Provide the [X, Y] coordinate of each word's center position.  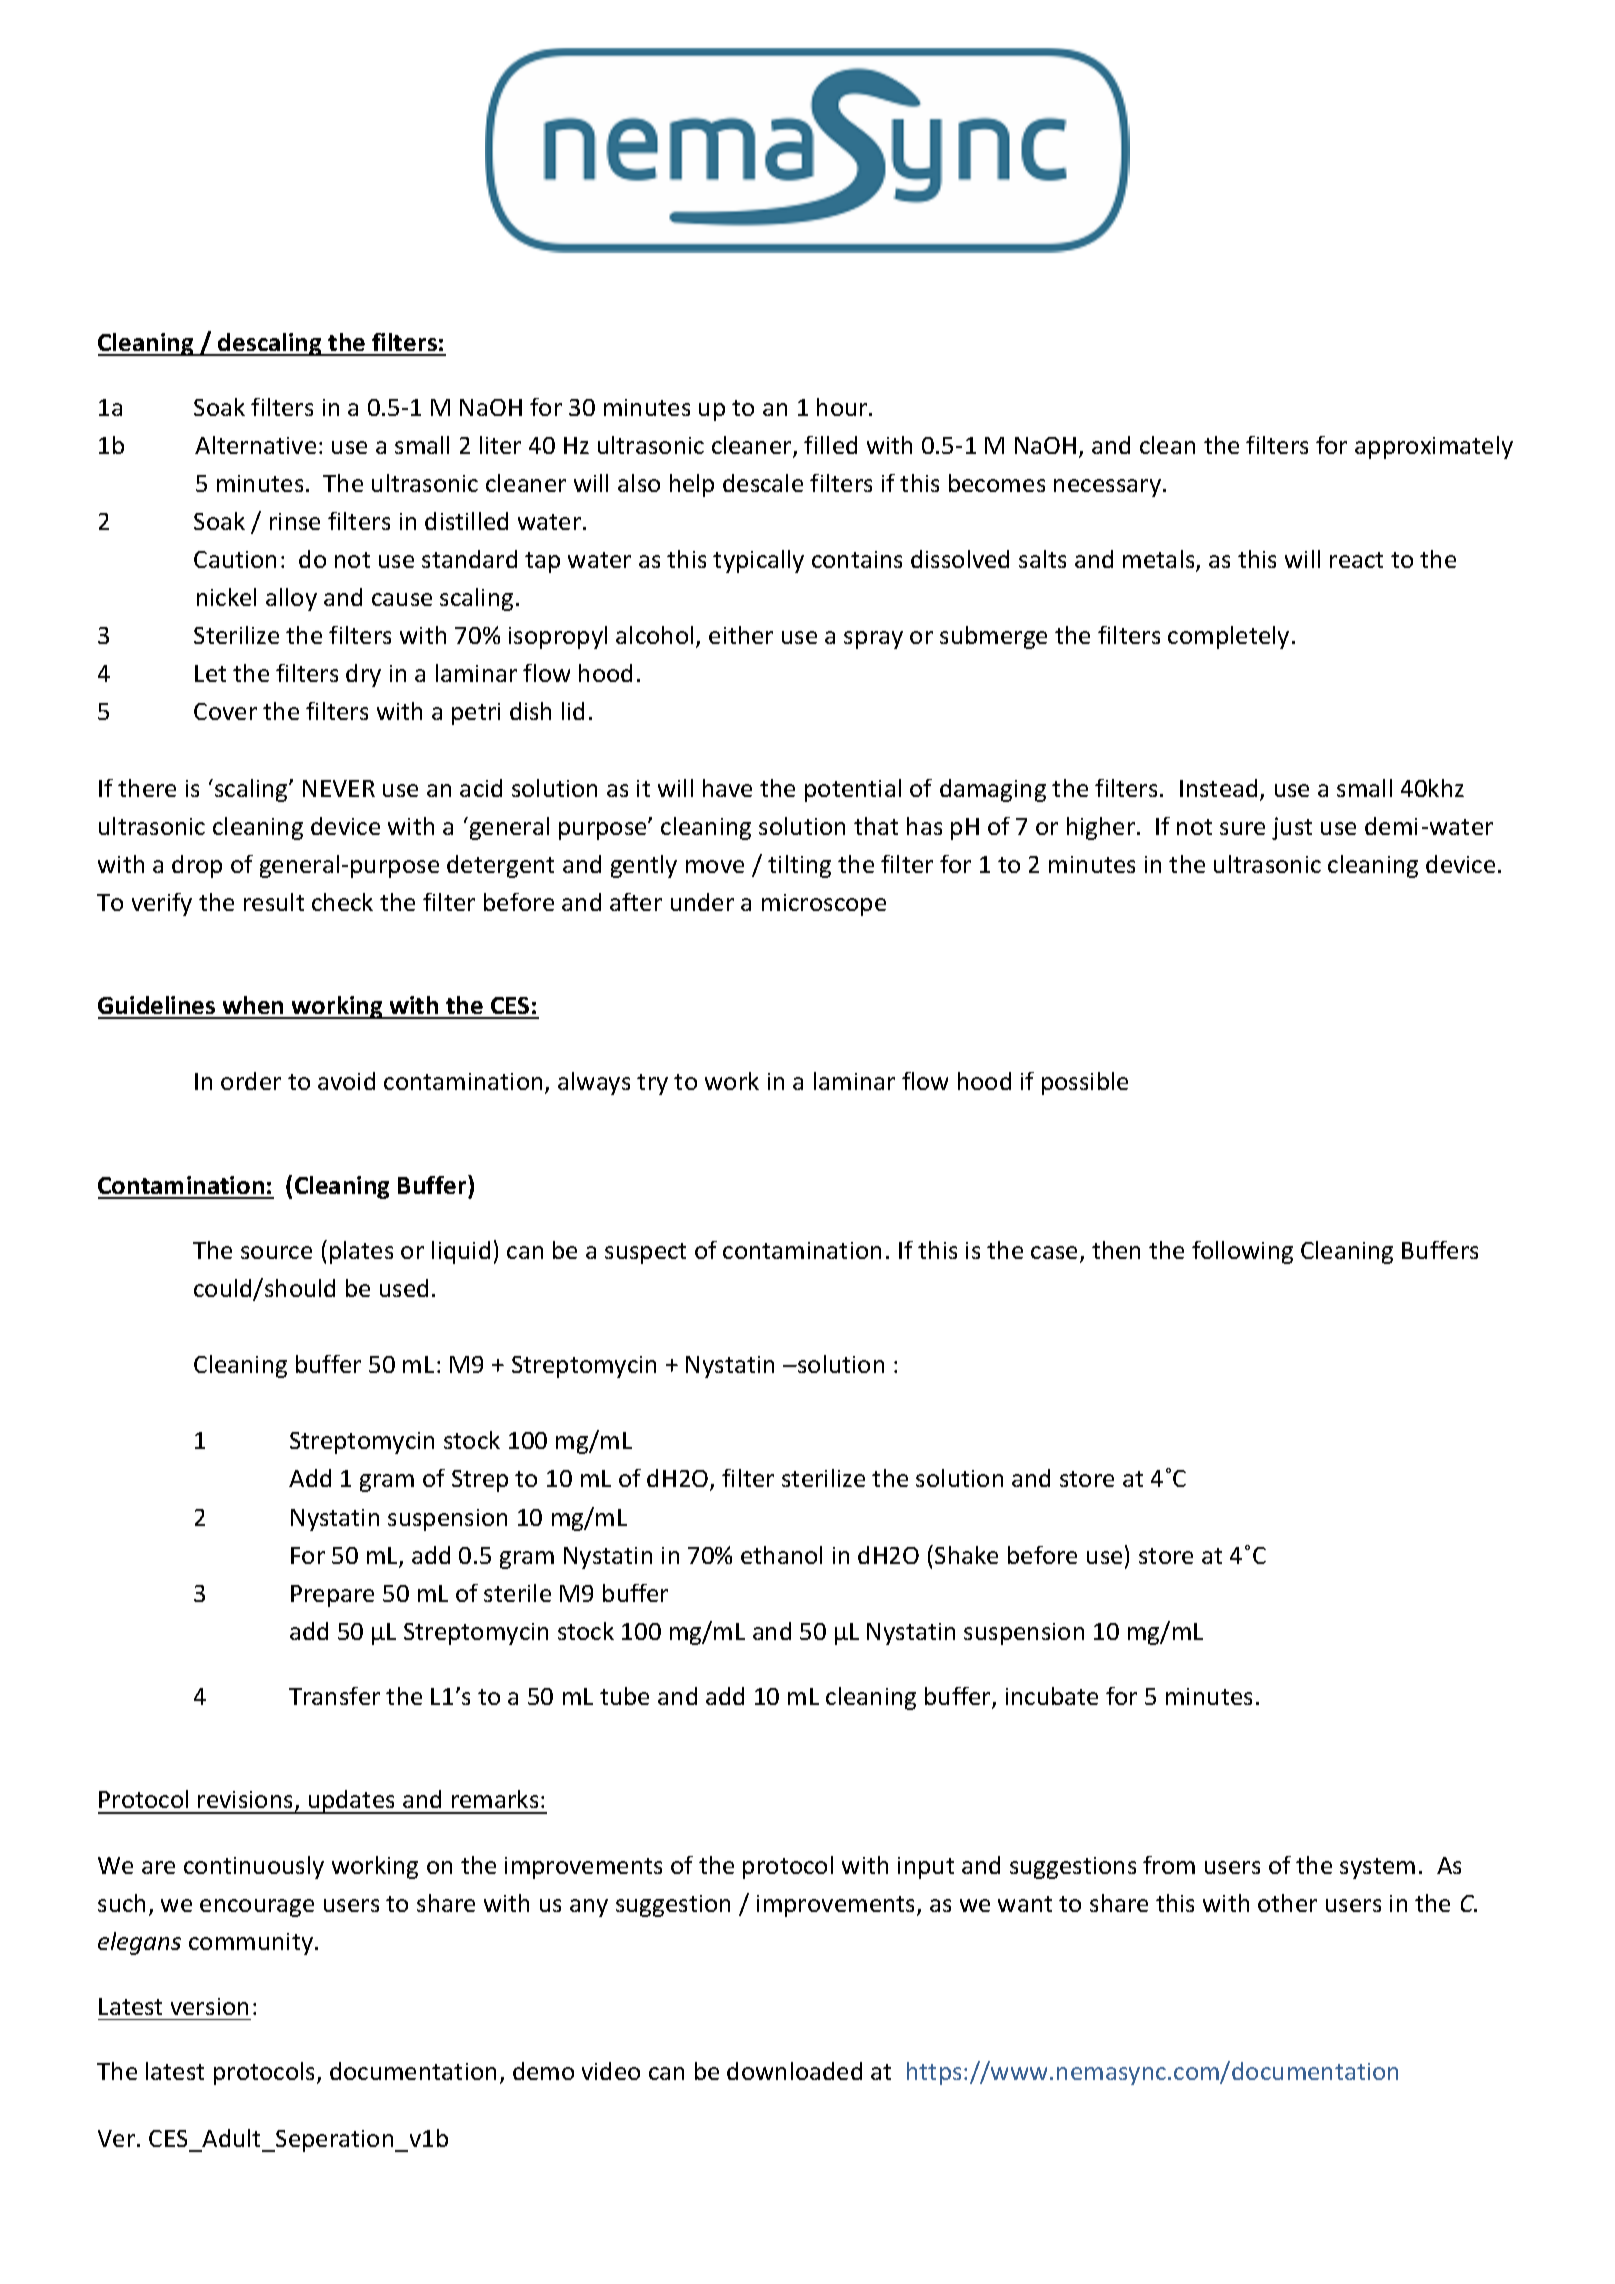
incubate [1052, 1696]
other [1287, 1903]
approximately [1434, 447]
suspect [645, 1253]
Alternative [255, 445]
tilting [799, 866]
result [274, 902]
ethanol [781, 1555]
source [276, 1252]
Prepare [332, 1596]
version [209, 2006]
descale [763, 483]
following [1242, 1252]
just [1292, 828]
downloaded [794, 2071]
